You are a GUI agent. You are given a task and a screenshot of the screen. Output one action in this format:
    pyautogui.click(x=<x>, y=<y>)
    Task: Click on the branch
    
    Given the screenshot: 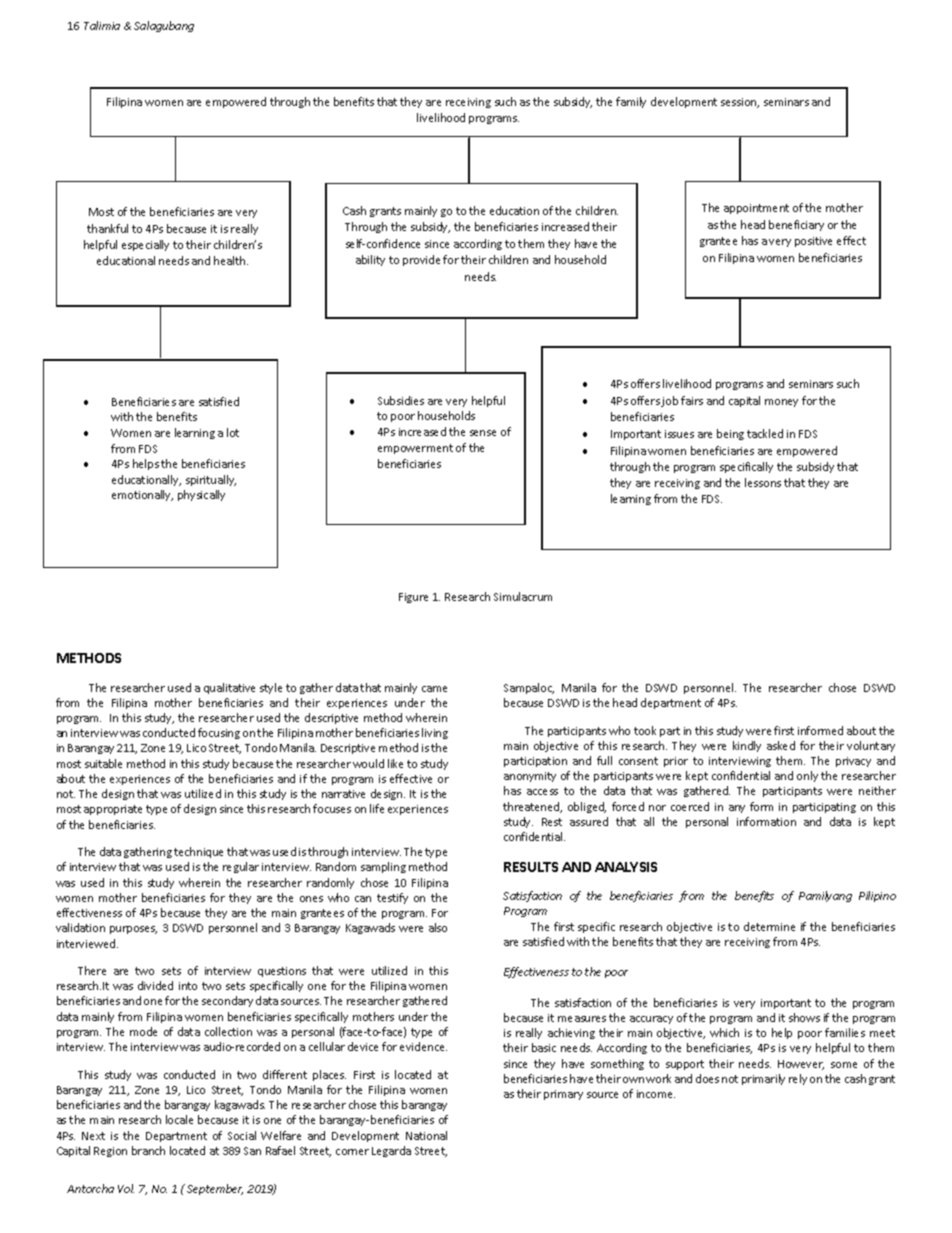 What is the action you would take?
    pyautogui.click(x=148, y=1150)
